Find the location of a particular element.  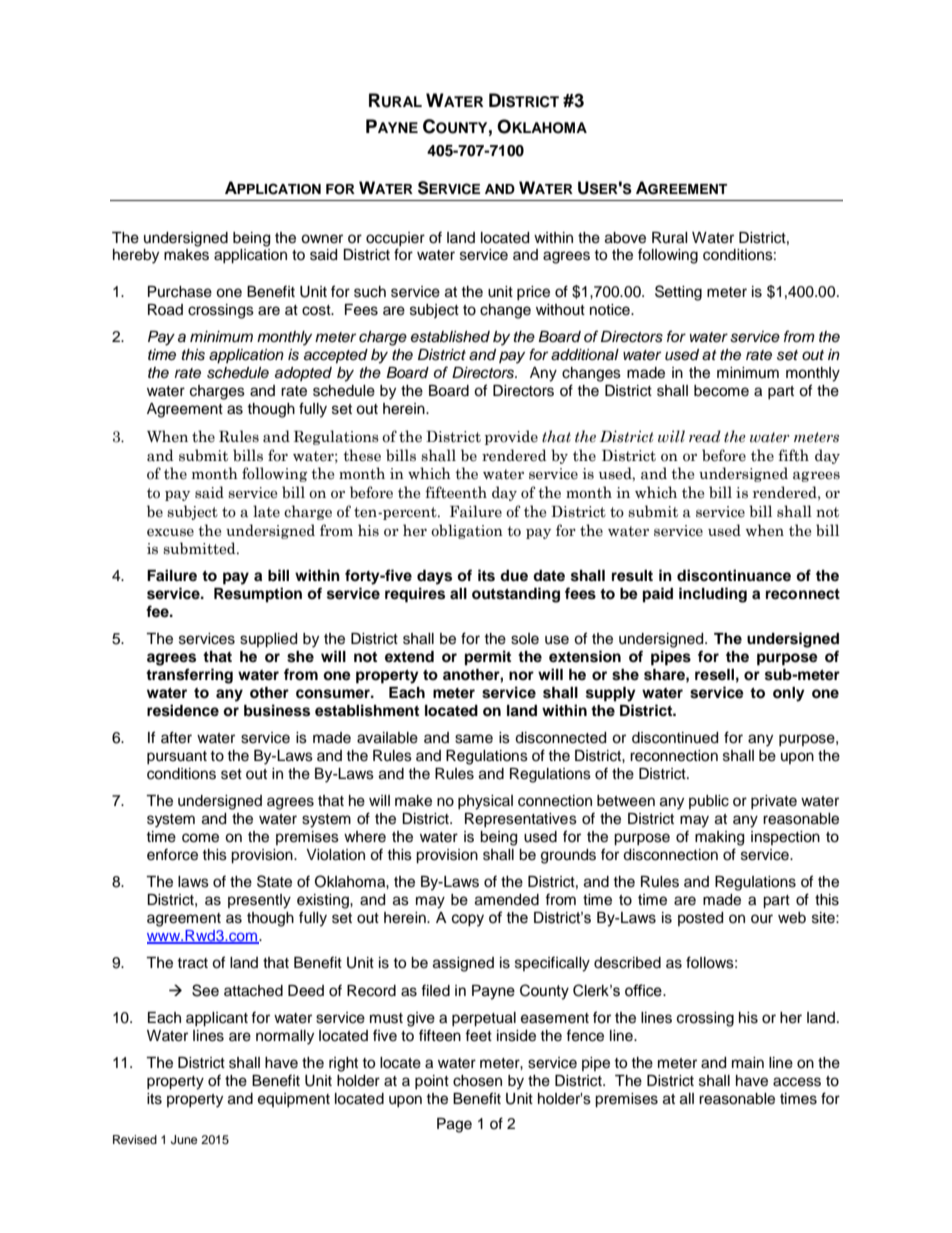

Purchase is located at coordinates (180, 292).
